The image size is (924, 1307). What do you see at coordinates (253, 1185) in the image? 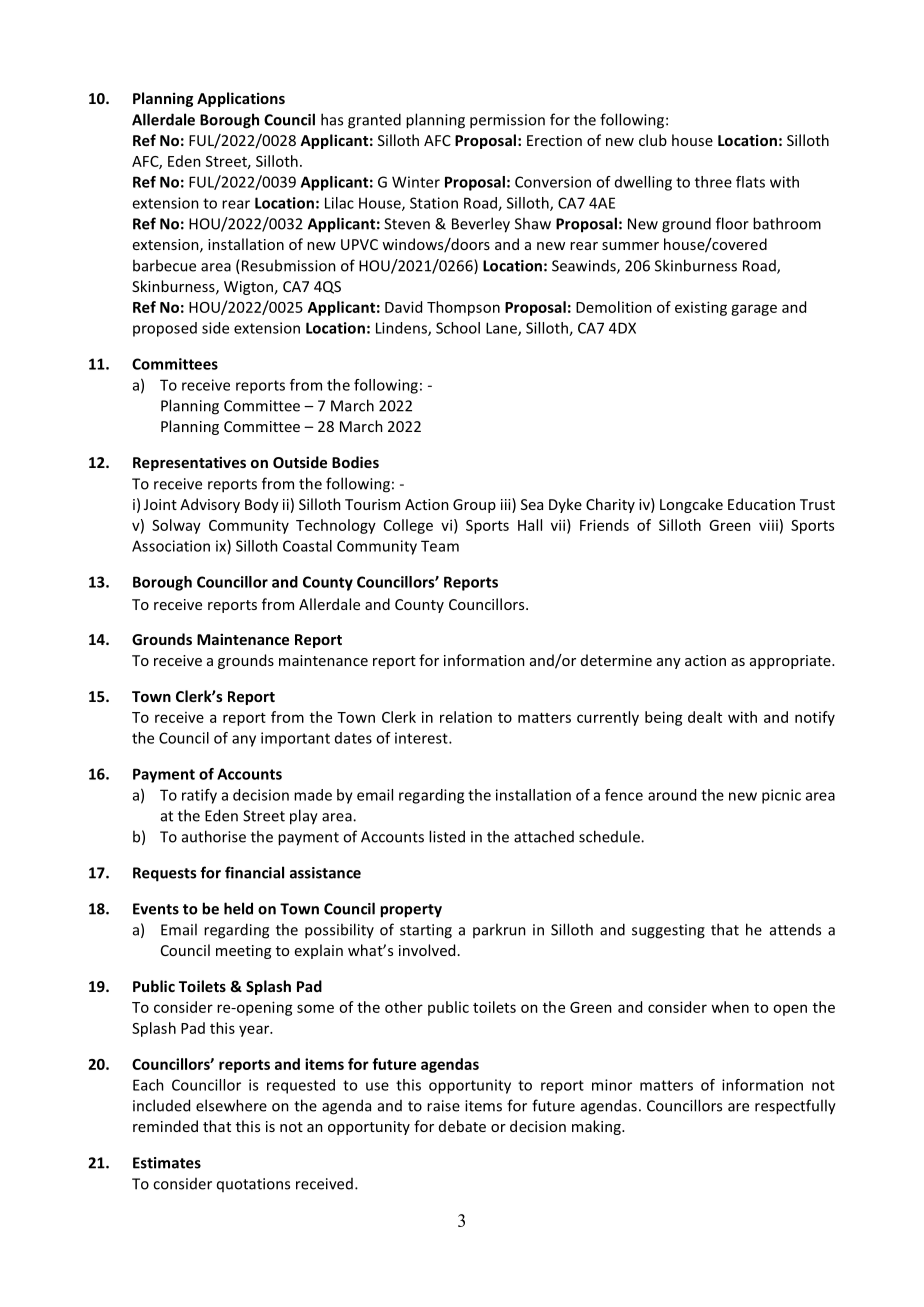
I see `quotations` at bounding box center [253, 1185].
